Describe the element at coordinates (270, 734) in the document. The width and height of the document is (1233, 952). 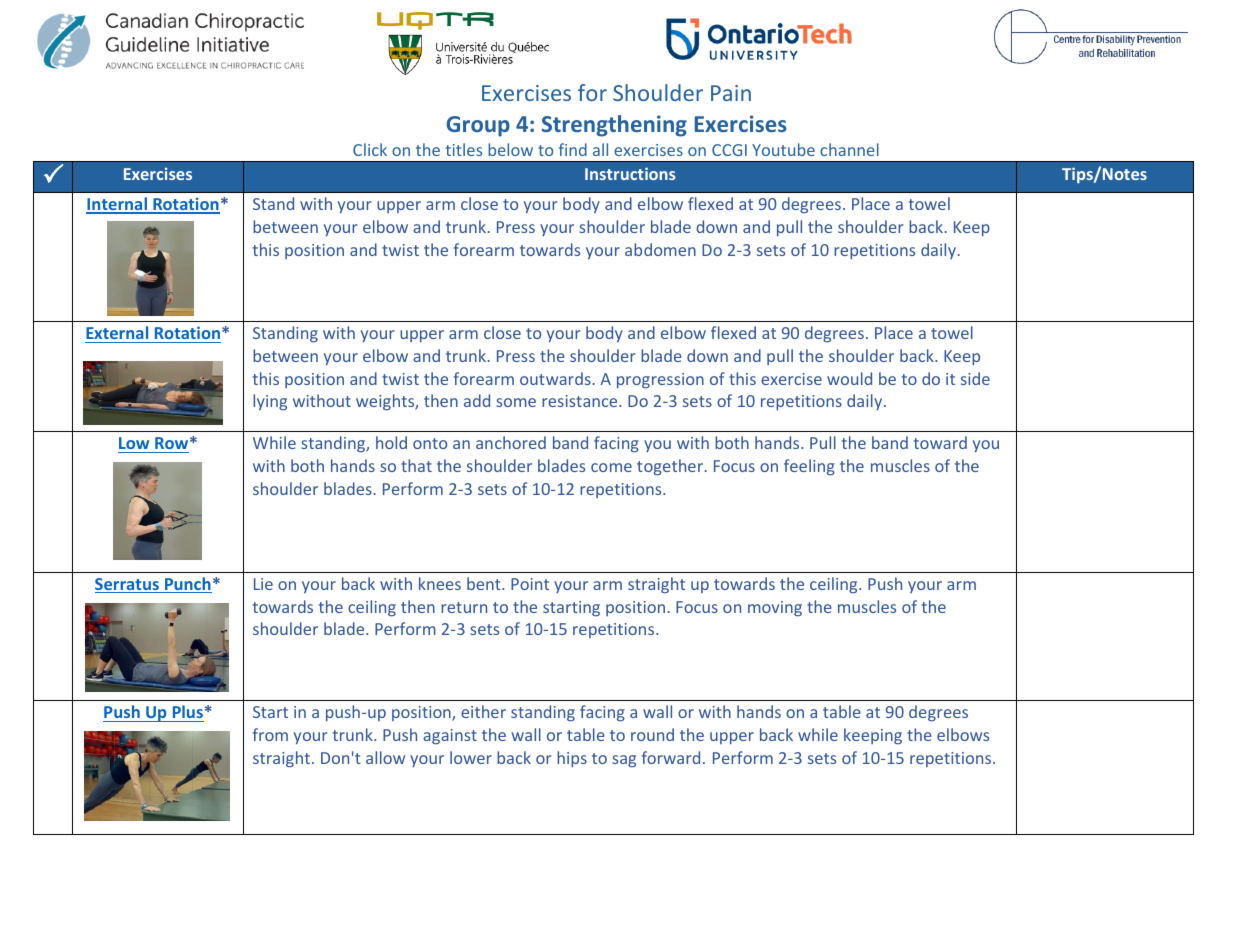
I see `from` at that location.
